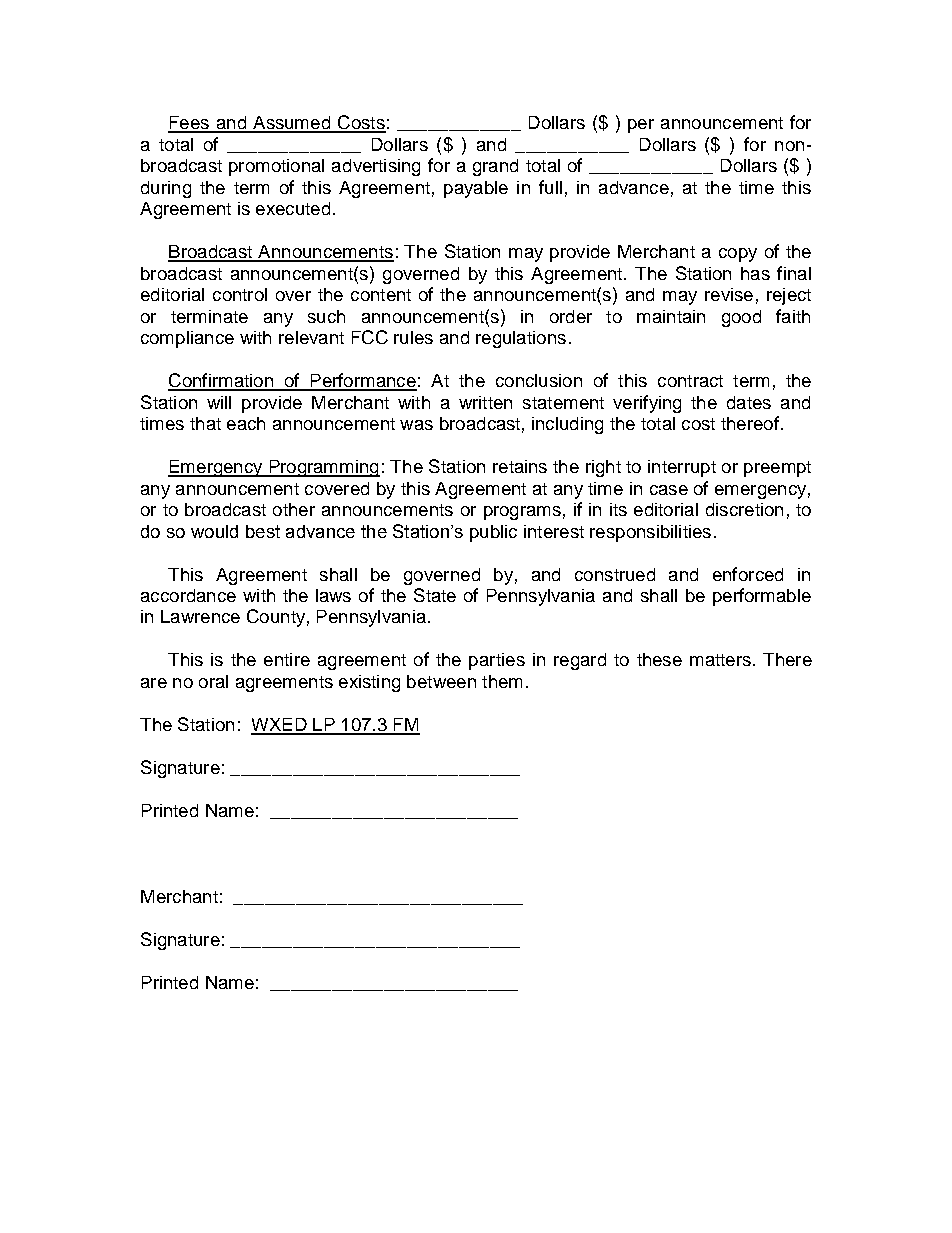  What do you see at coordinates (214, 531) in the document?
I see `would` at bounding box center [214, 531].
